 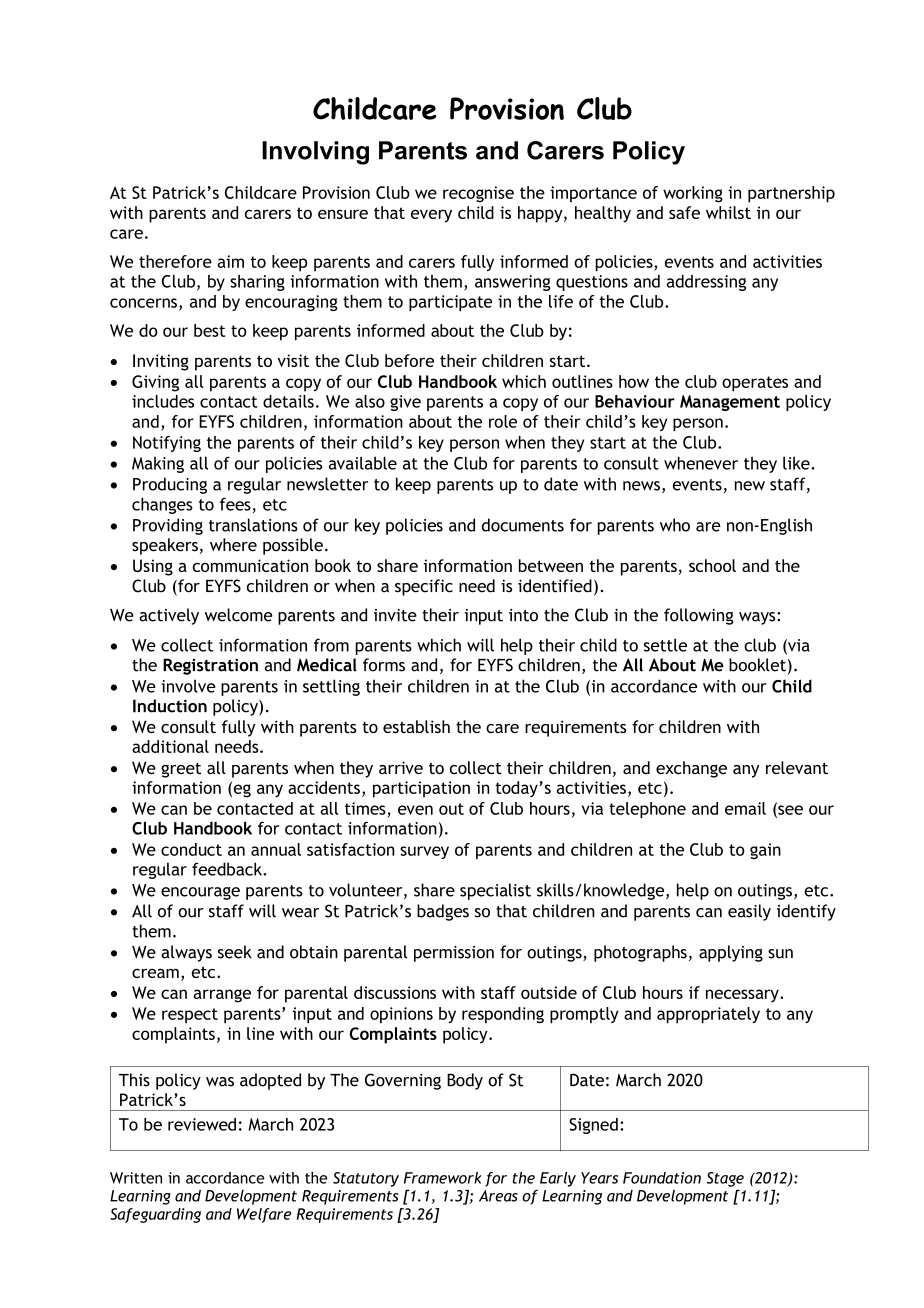 I want to click on Welfare, so click(x=264, y=1215).
